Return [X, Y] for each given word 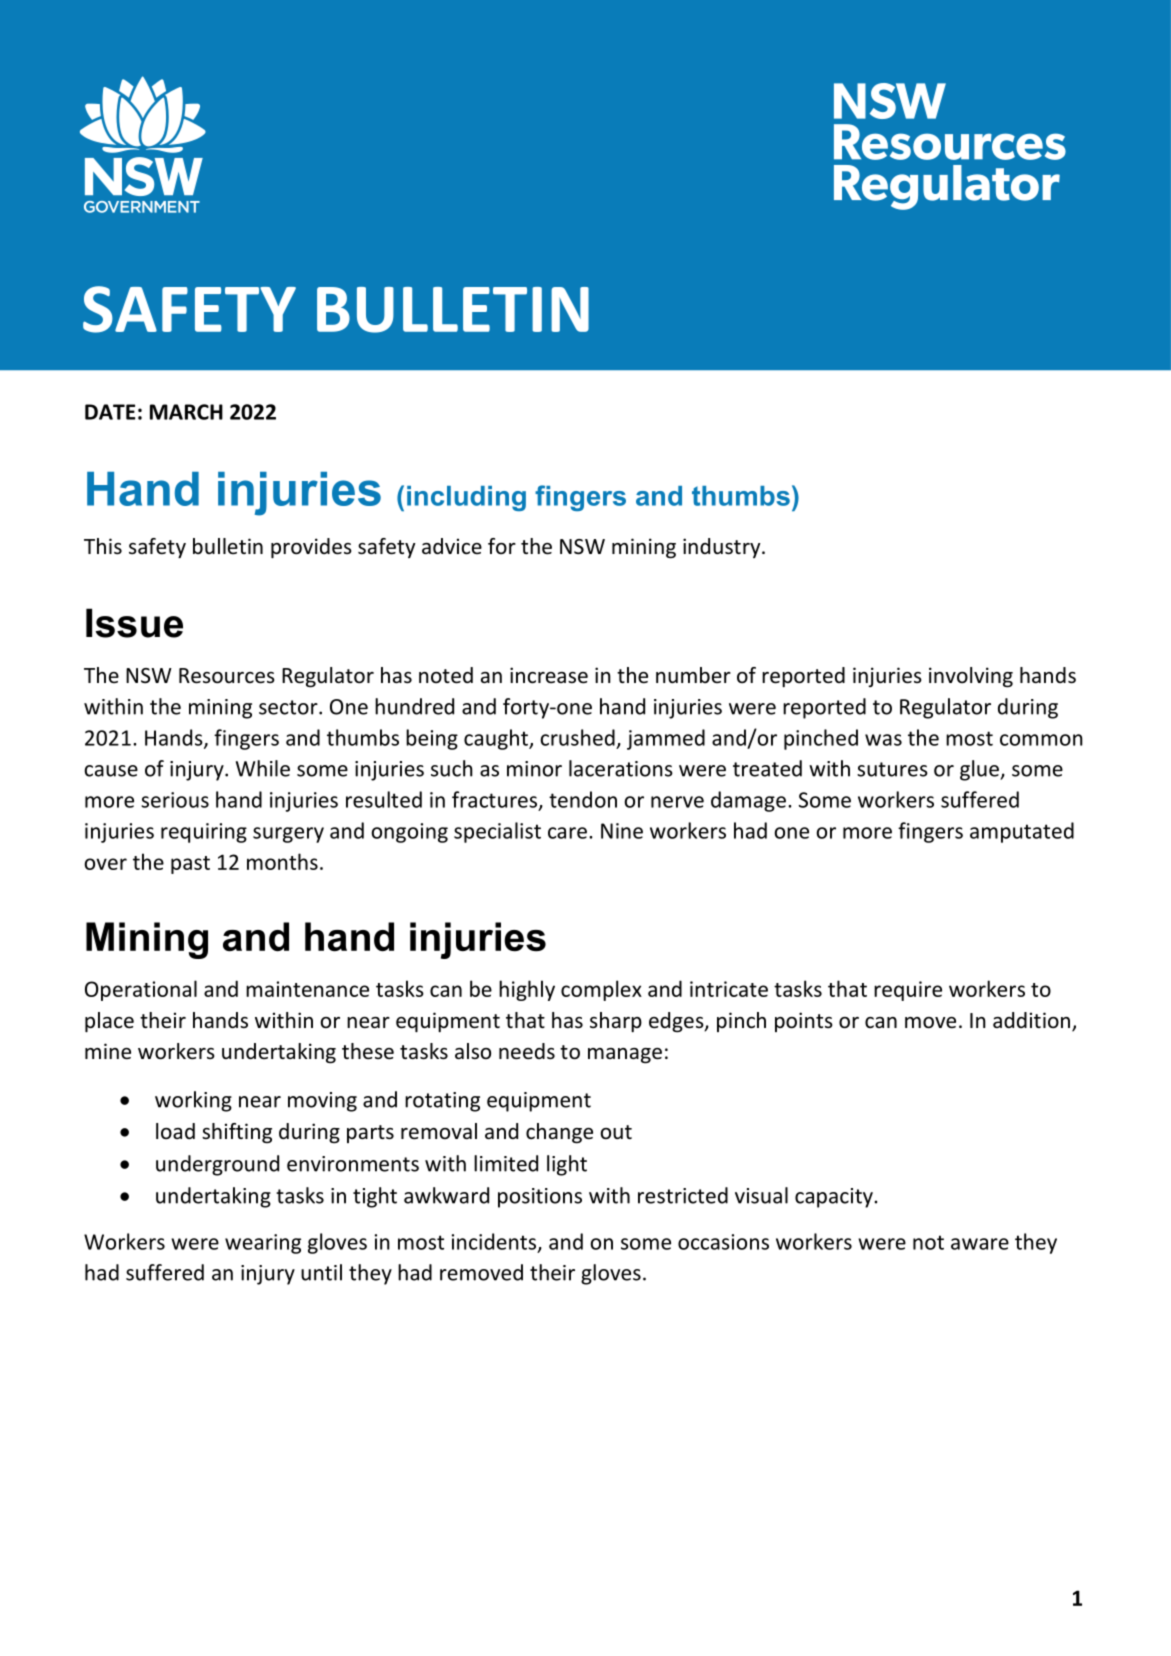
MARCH [186, 412]
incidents [495, 1242]
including [466, 498]
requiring [204, 833]
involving [971, 677]
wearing [263, 1244]
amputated [1022, 832]
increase [549, 675]
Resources [227, 676]
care [567, 833]
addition [1033, 1021]
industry [723, 548]
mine [108, 1051]
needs [527, 1051]
